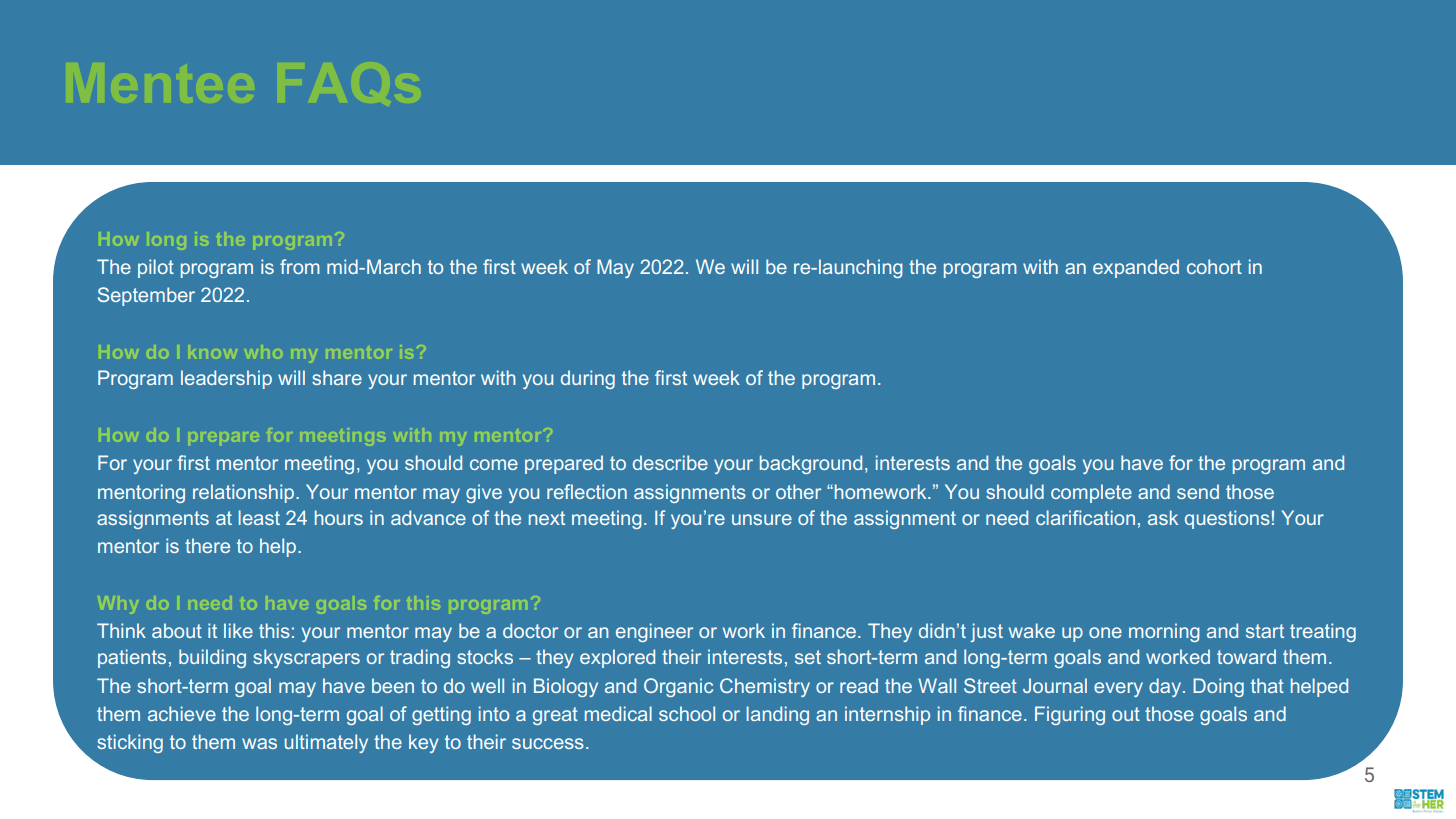  What do you see at coordinates (1214, 266) in the screenshot?
I see `cohort` at bounding box center [1214, 266].
